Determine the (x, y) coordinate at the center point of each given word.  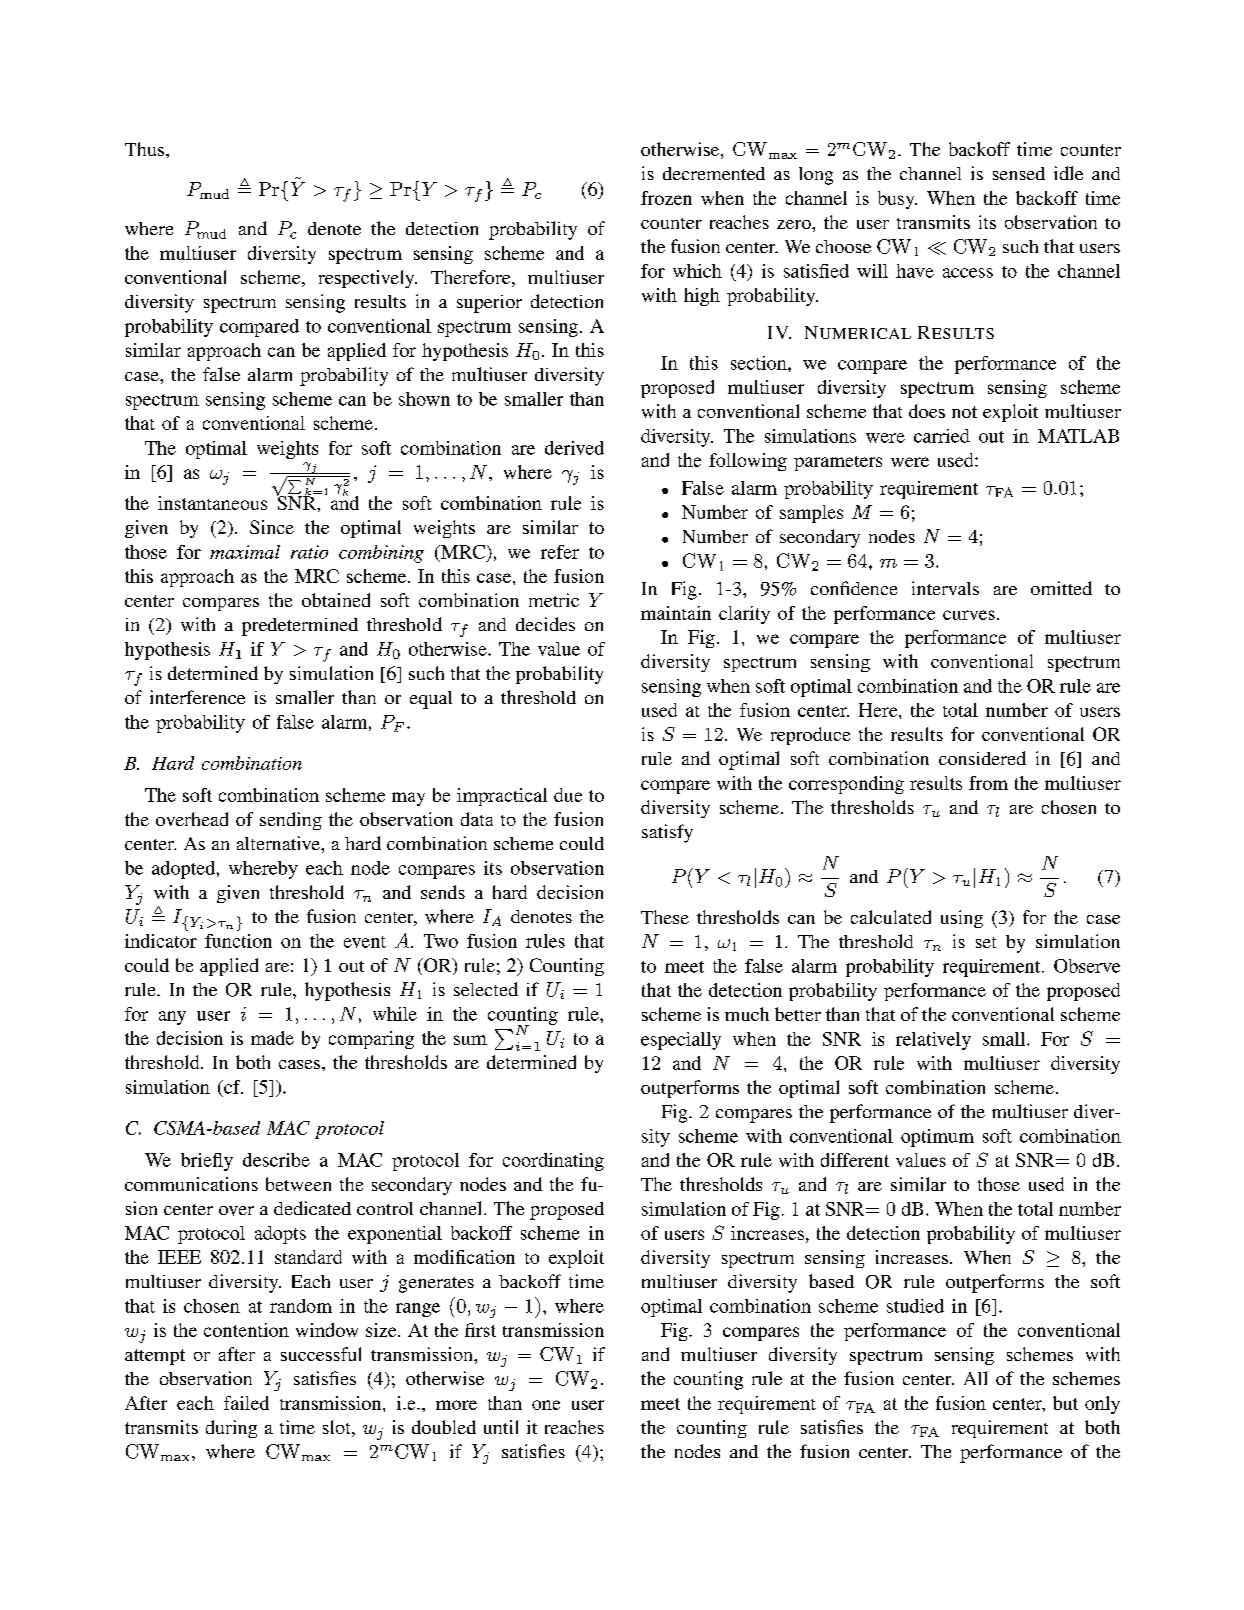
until (501, 1427)
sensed (1019, 173)
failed (246, 1403)
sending (291, 821)
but (1065, 1403)
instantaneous (212, 503)
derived (574, 448)
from (988, 783)
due (568, 795)
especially (681, 1041)
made (272, 1038)
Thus (146, 149)
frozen (666, 198)
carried (942, 436)
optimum (937, 1138)
